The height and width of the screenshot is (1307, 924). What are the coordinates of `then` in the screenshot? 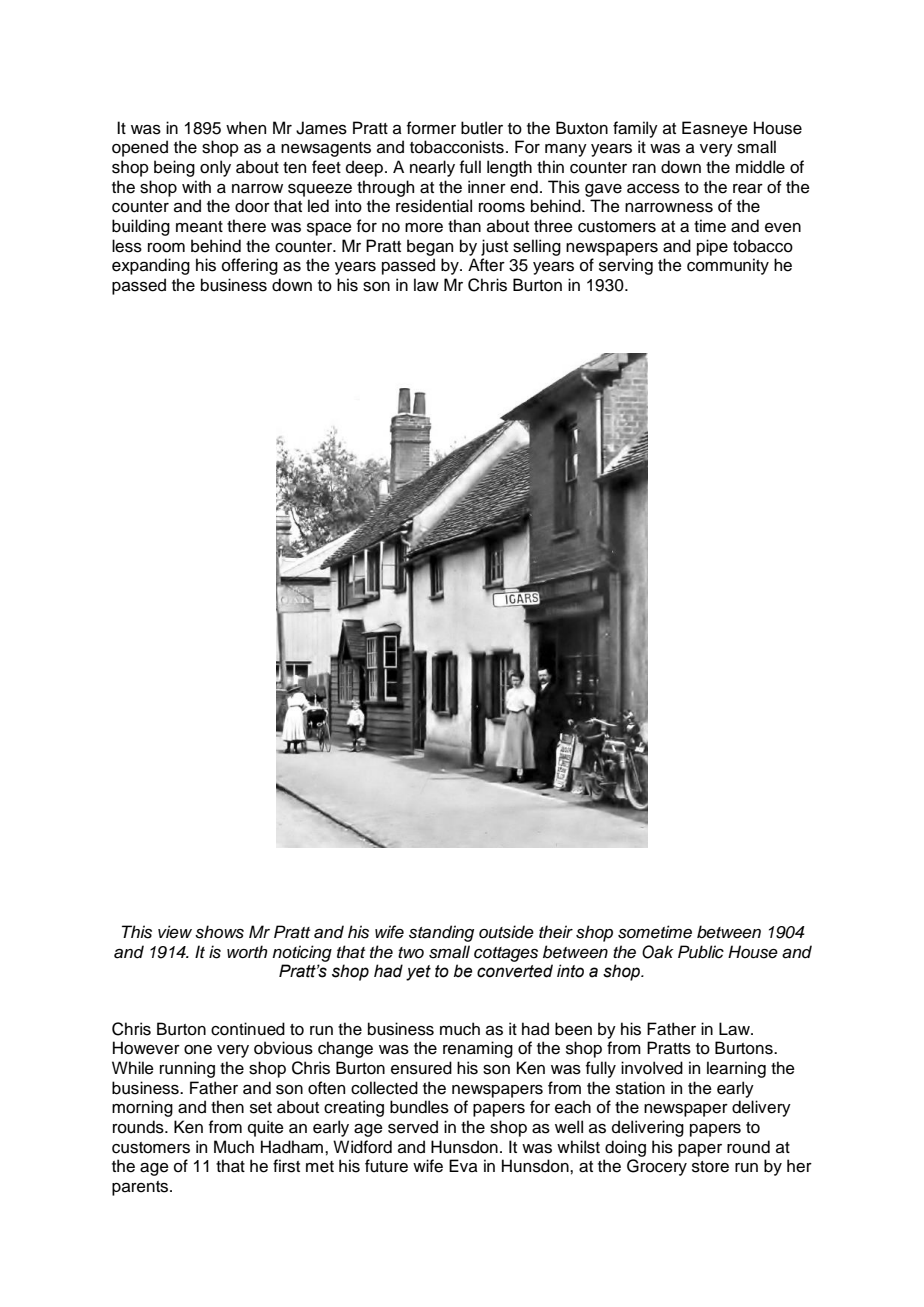 It's located at (227, 1107).
